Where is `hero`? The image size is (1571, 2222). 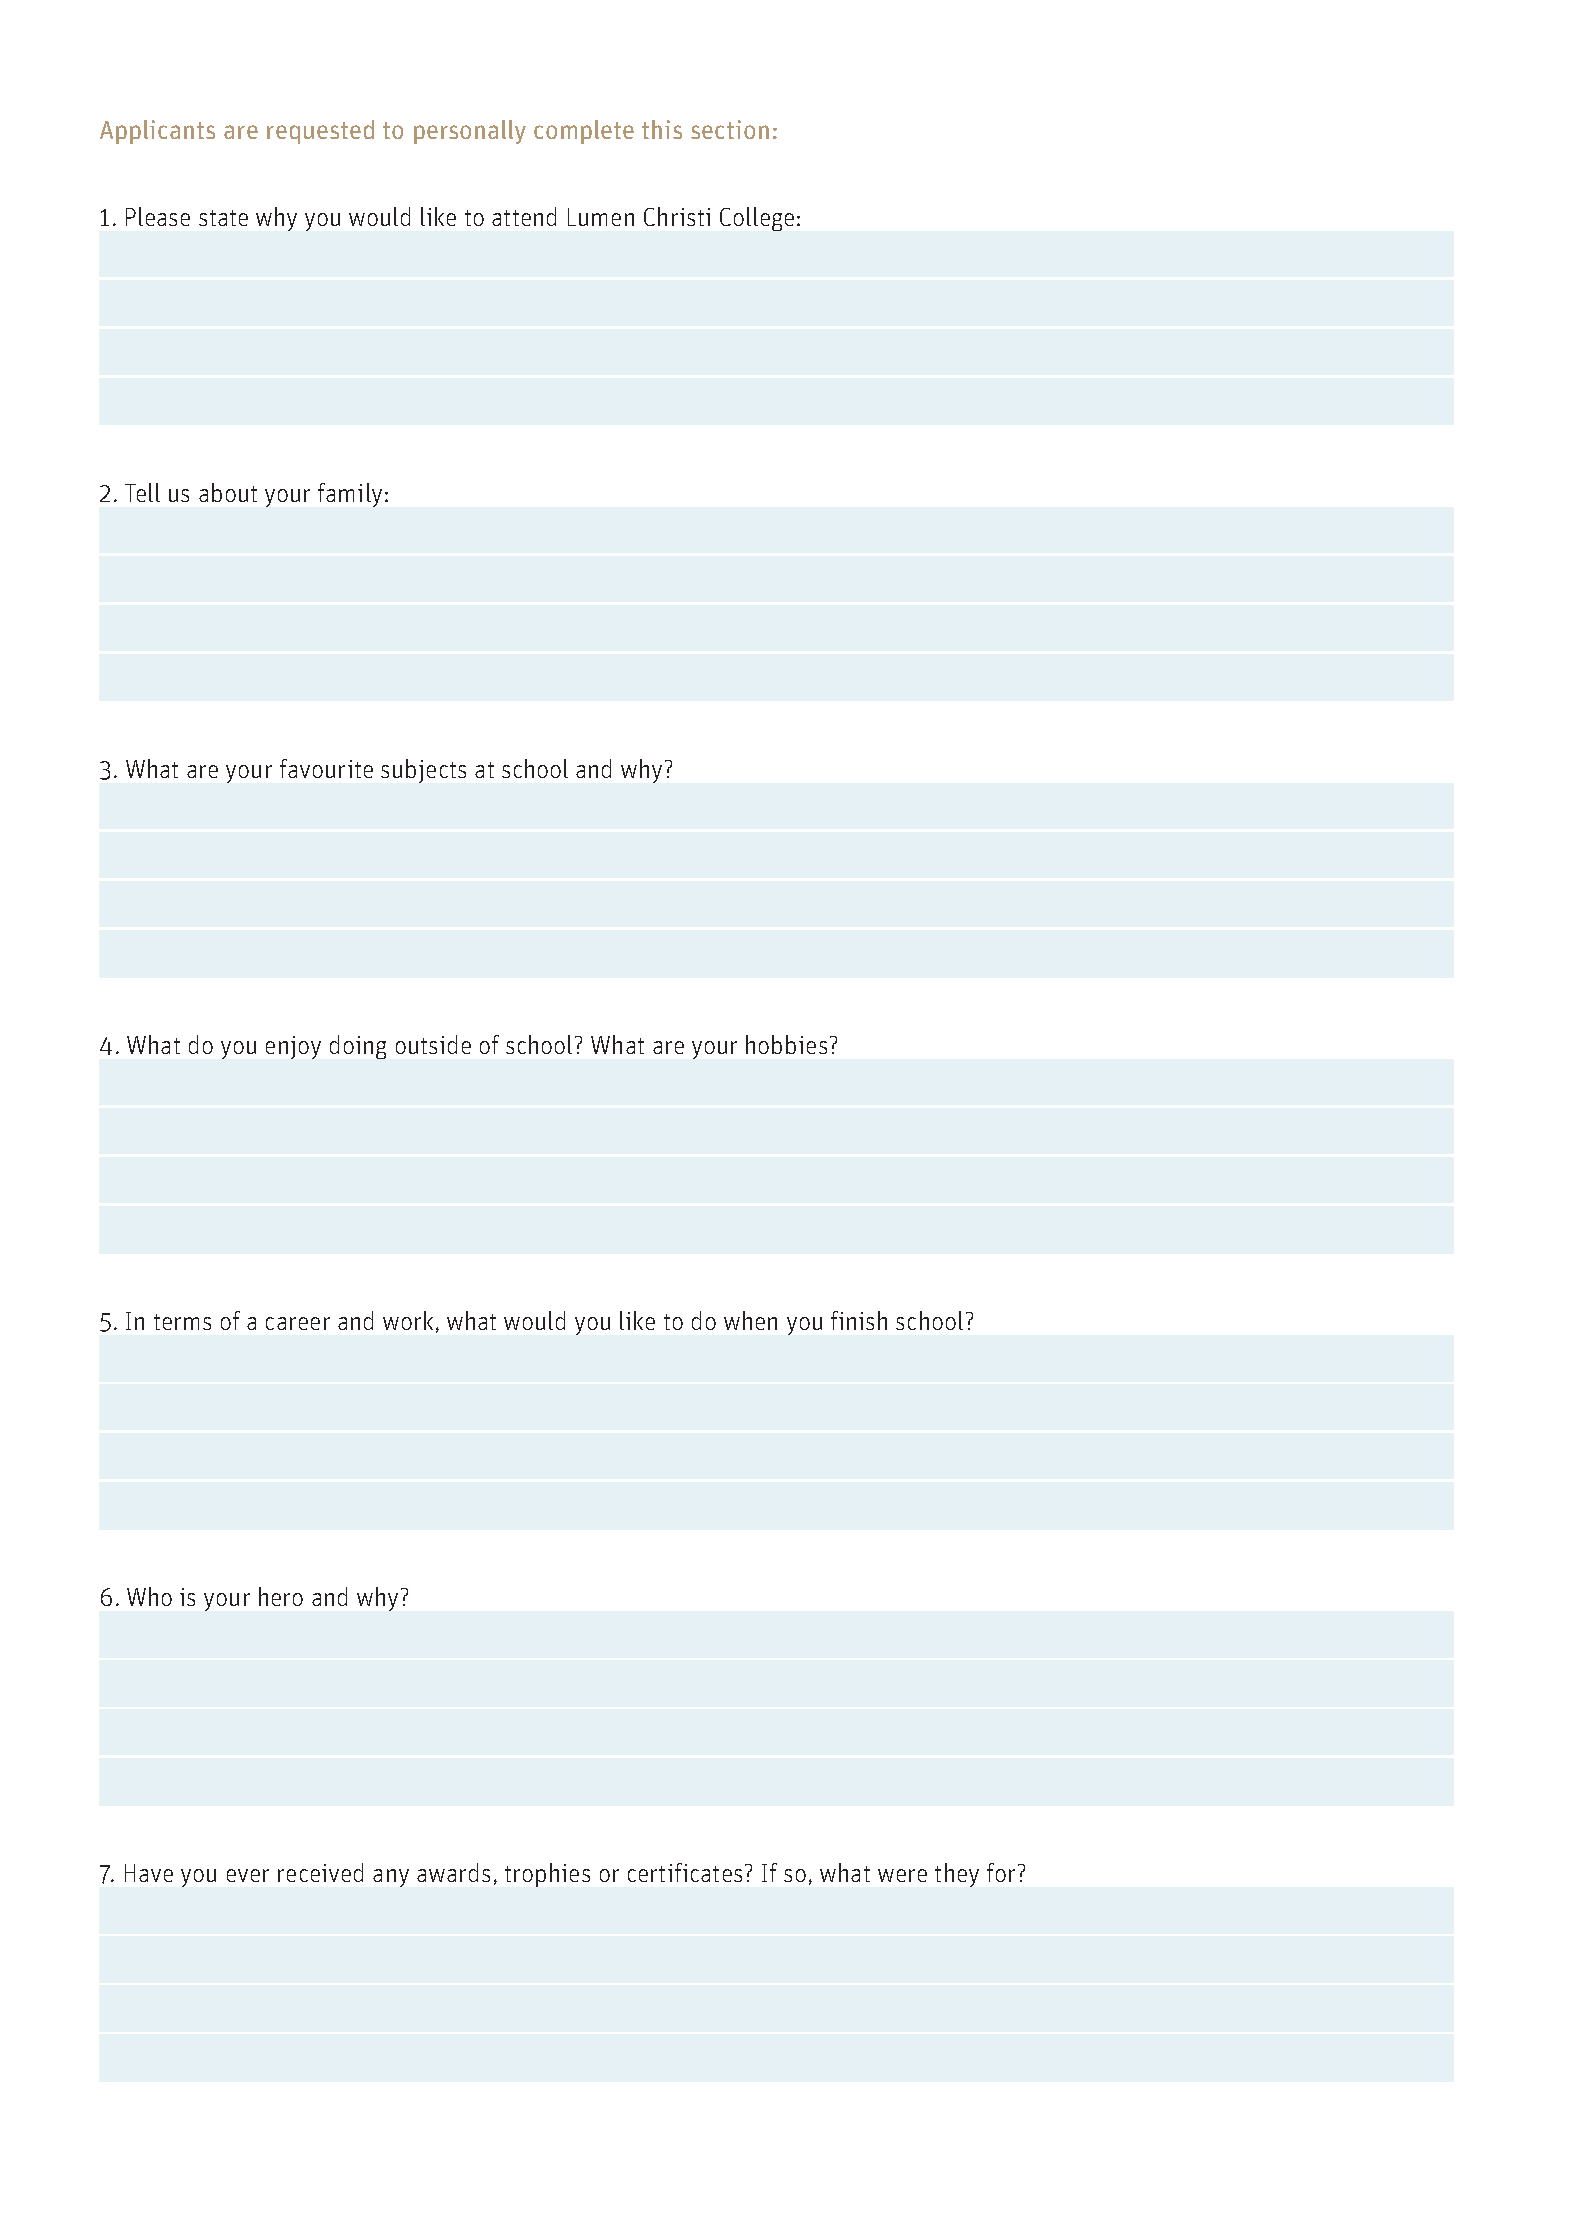
hero is located at coordinates (281, 1596).
